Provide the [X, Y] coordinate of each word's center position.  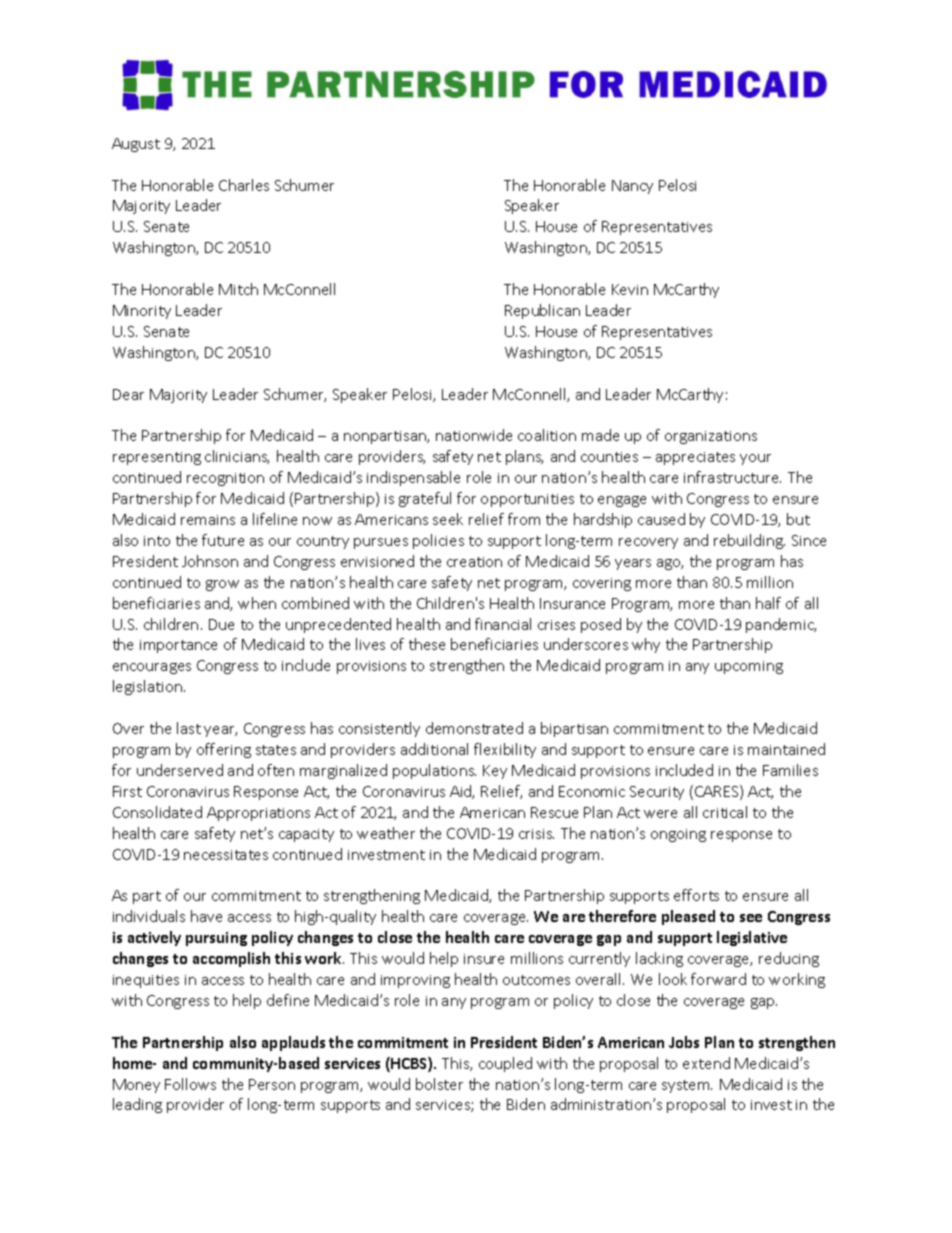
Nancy [632, 187]
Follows [190, 1084]
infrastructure [732, 477]
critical [725, 812]
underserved [180, 770]
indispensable [413, 478]
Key [495, 772]
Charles [244, 185]
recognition [225, 479]
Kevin [630, 289]
